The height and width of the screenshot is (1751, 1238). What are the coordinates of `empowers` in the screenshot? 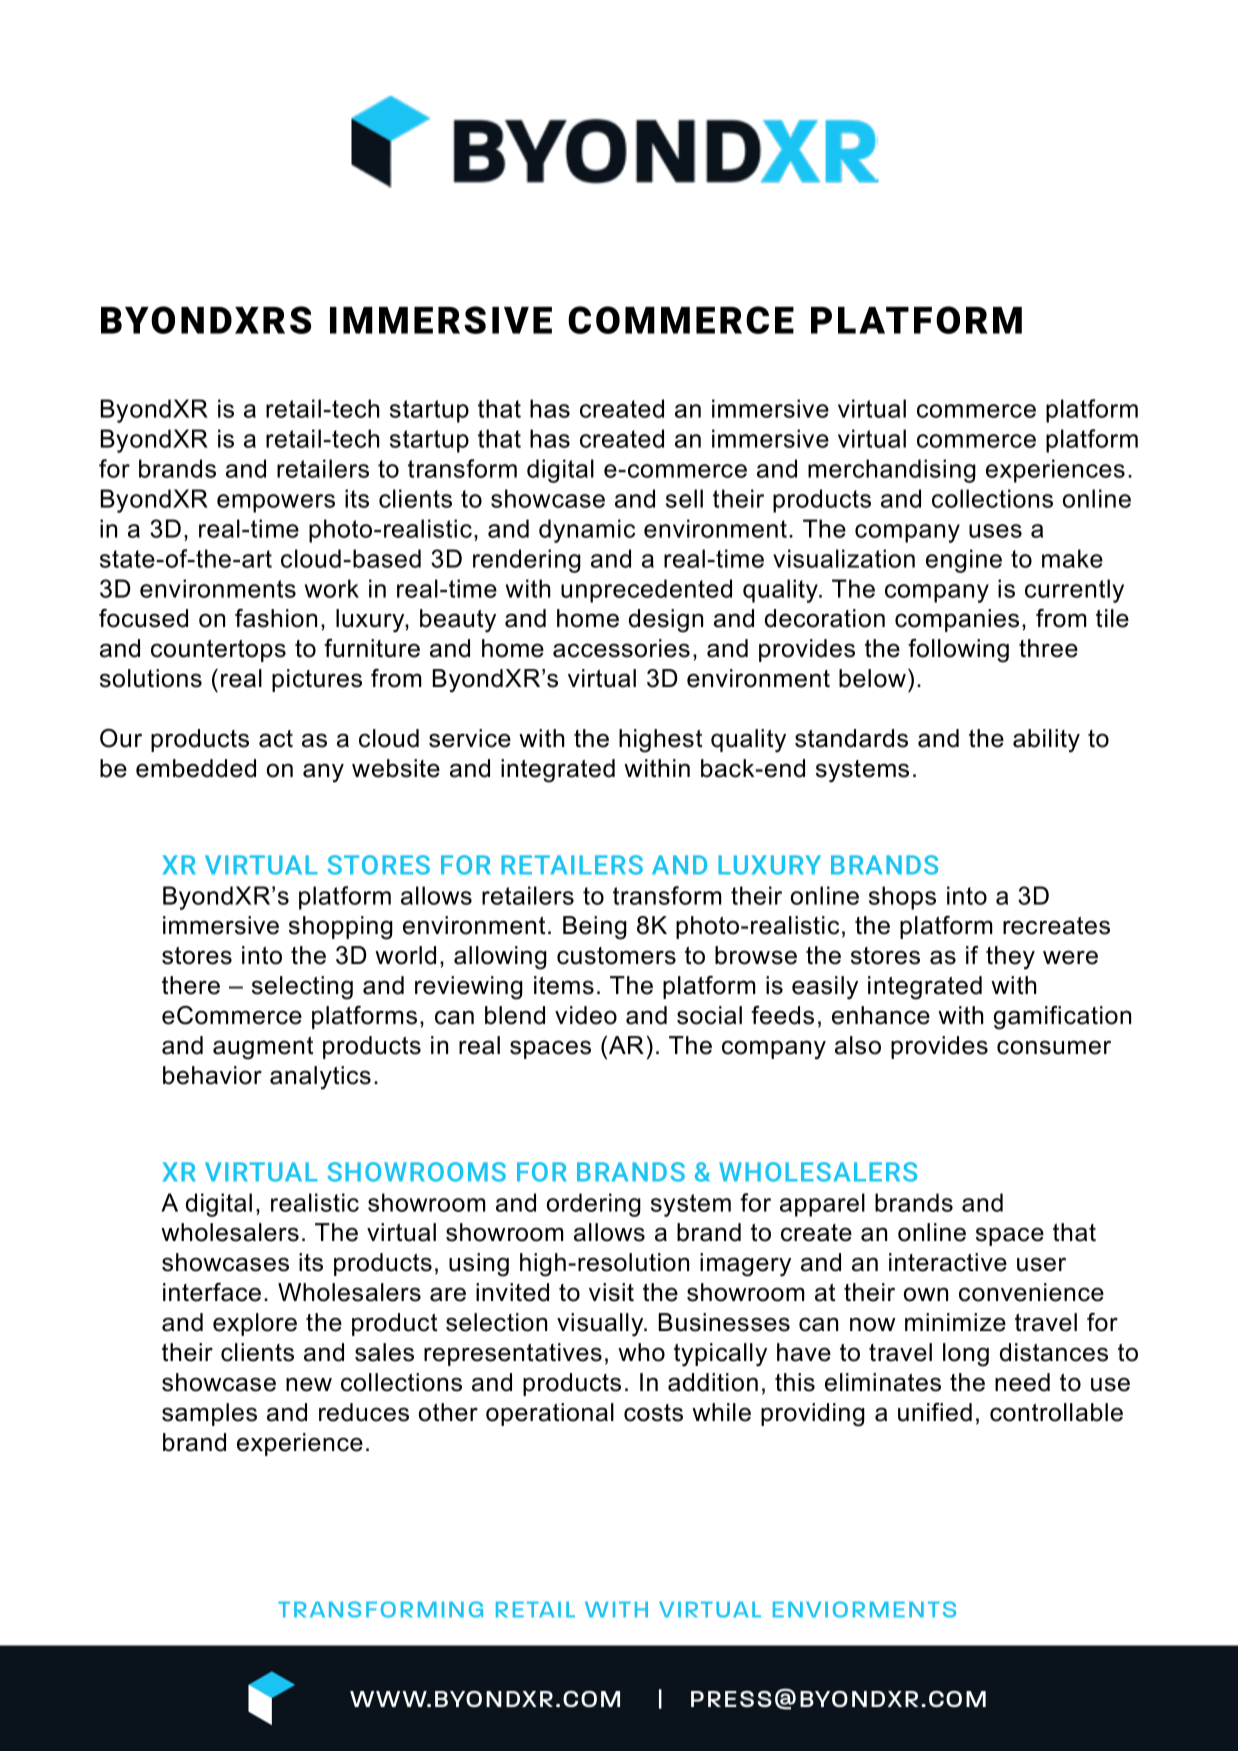 It's located at (276, 503).
